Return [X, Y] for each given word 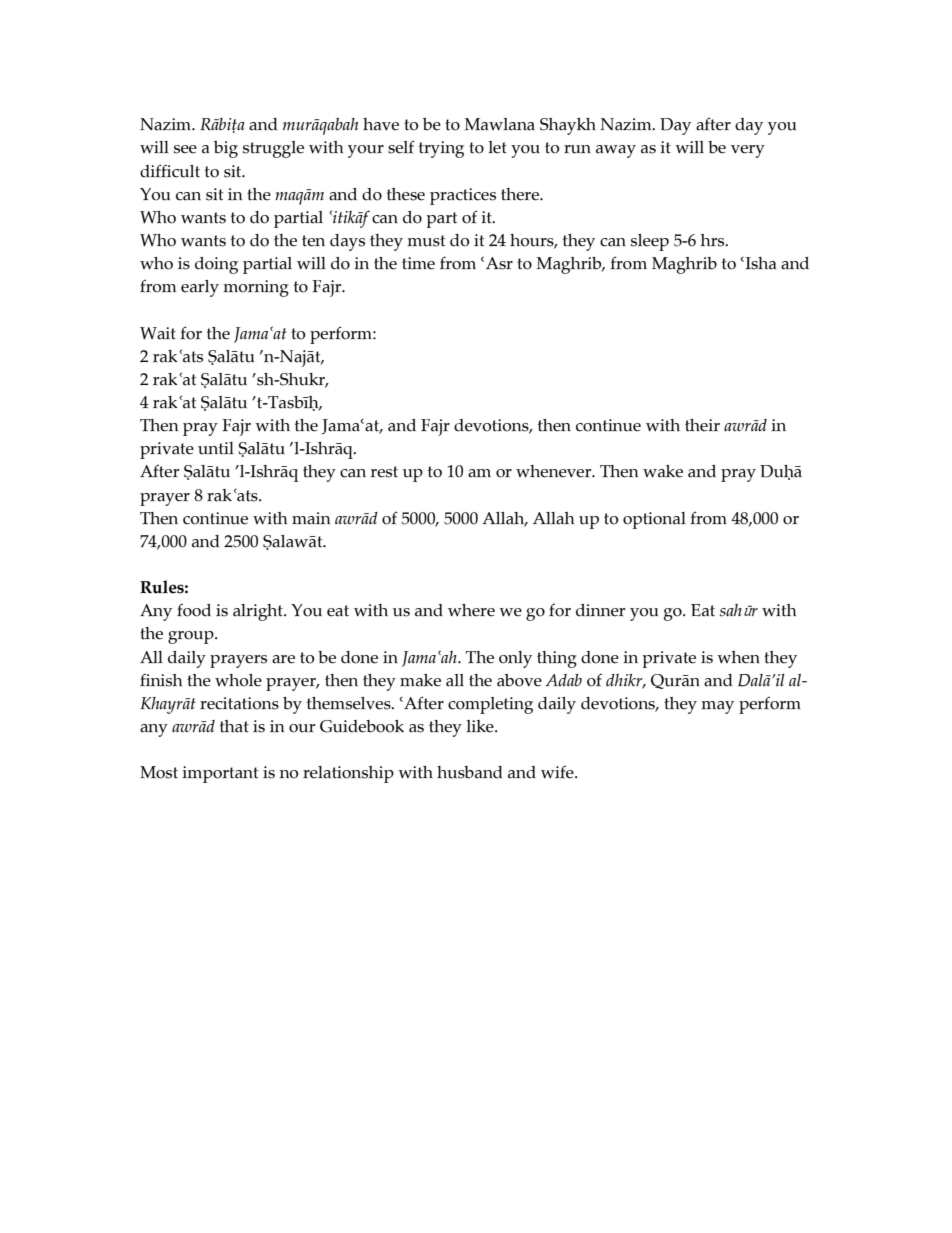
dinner [600, 610]
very [748, 151]
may [718, 707]
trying [441, 149]
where [471, 610]
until [215, 448]
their [702, 425]
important [220, 774]
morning [256, 288]
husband [469, 772]
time [418, 263]
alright [259, 612]
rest [384, 472]
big [226, 149]
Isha [759, 263]
